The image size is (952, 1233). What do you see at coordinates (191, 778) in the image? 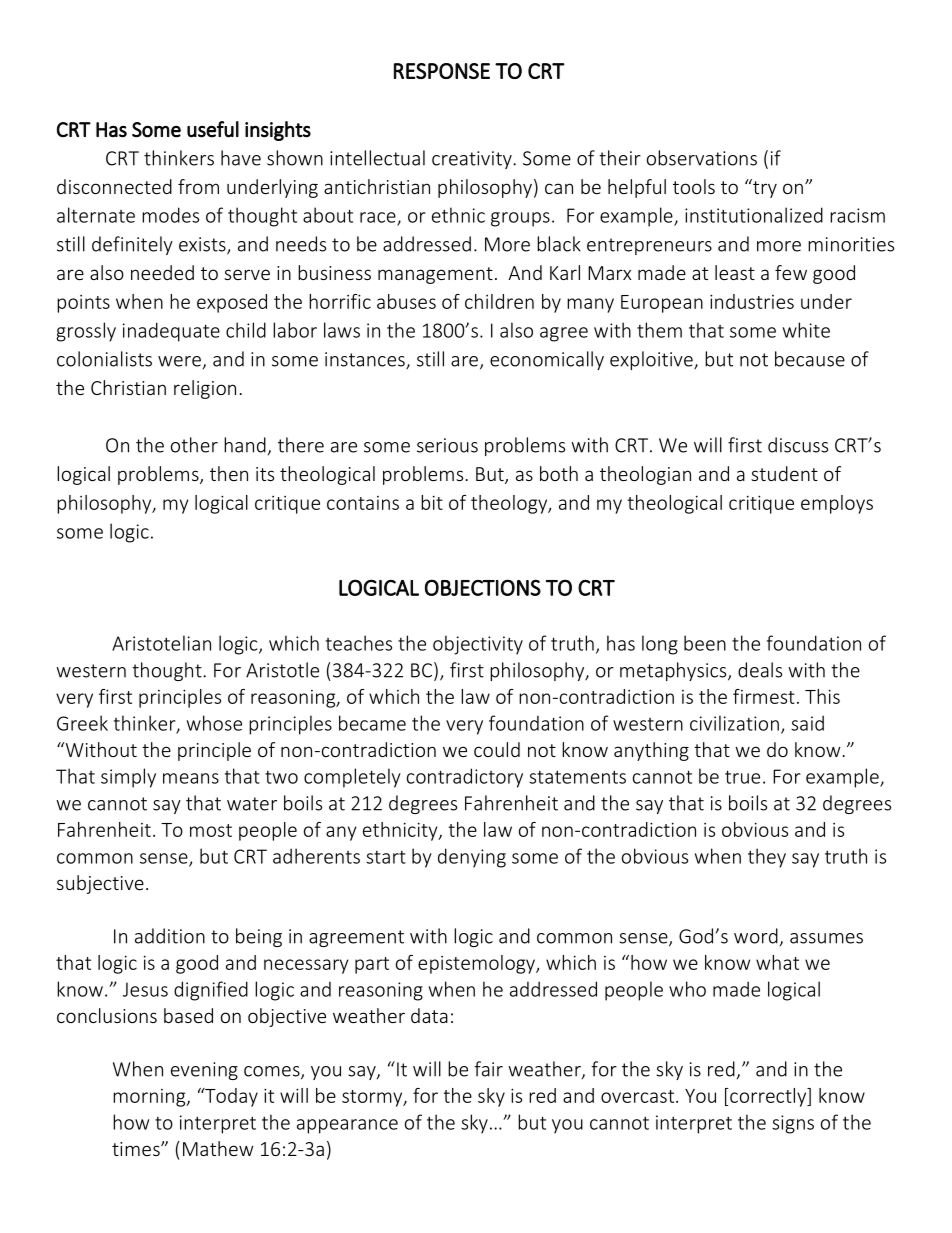
I see `means` at bounding box center [191, 778].
